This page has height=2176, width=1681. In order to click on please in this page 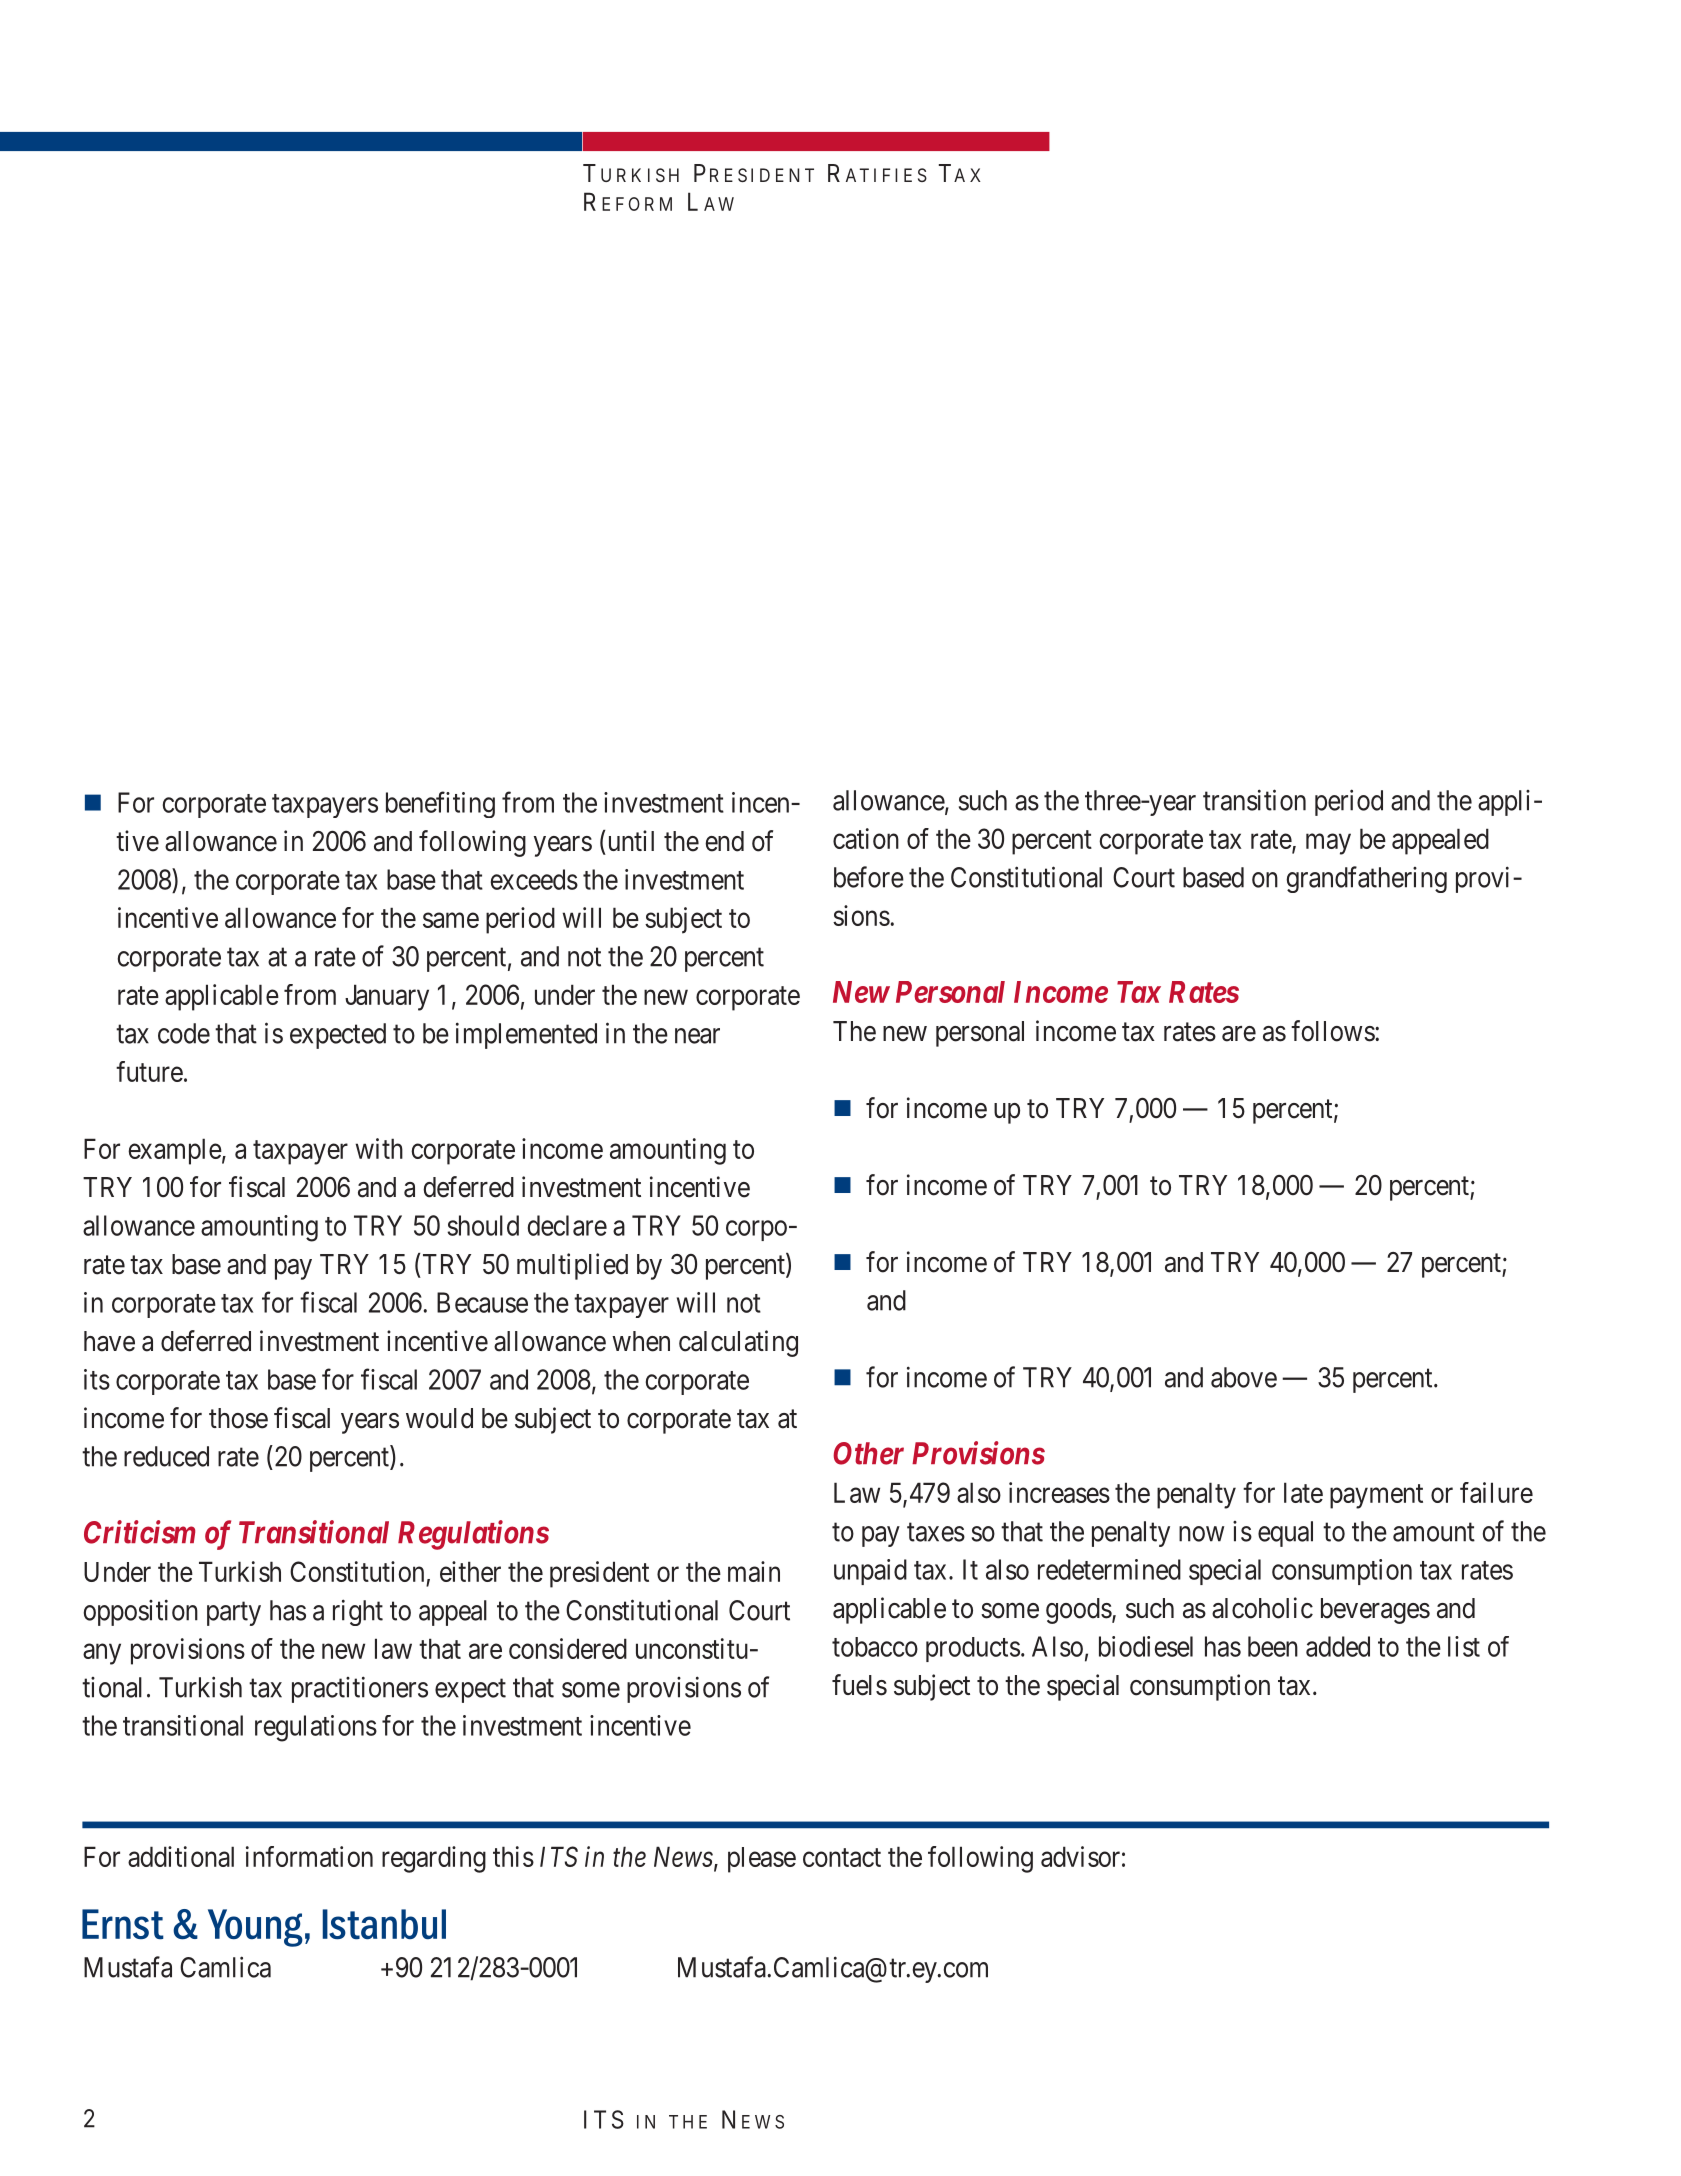, I will do `click(762, 1860)`.
